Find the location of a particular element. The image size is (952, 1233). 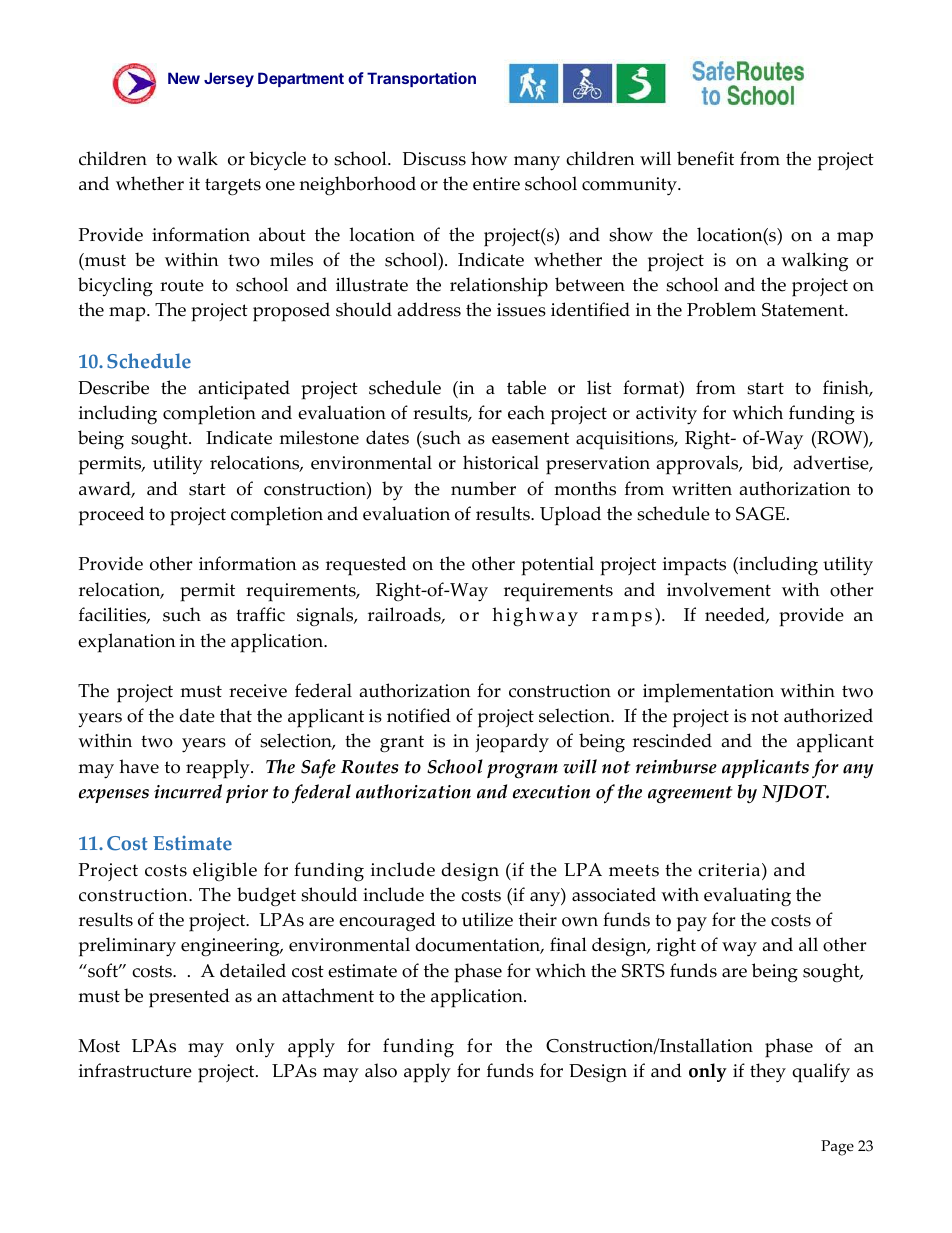

infrastructure is located at coordinates (135, 1070).
